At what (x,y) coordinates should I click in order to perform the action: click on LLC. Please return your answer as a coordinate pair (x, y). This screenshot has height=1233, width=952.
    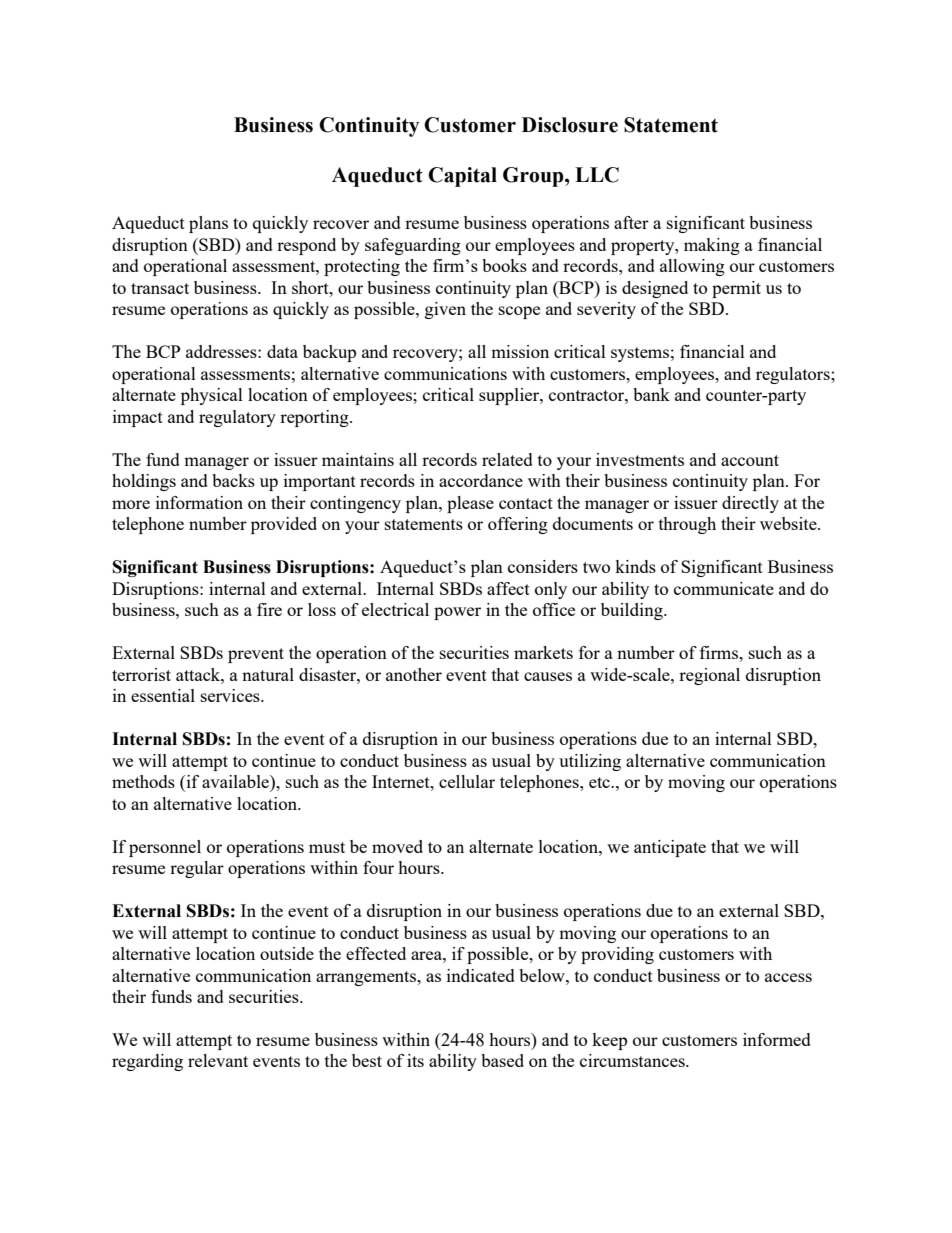
    Looking at the image, I should click on (597, 175).
